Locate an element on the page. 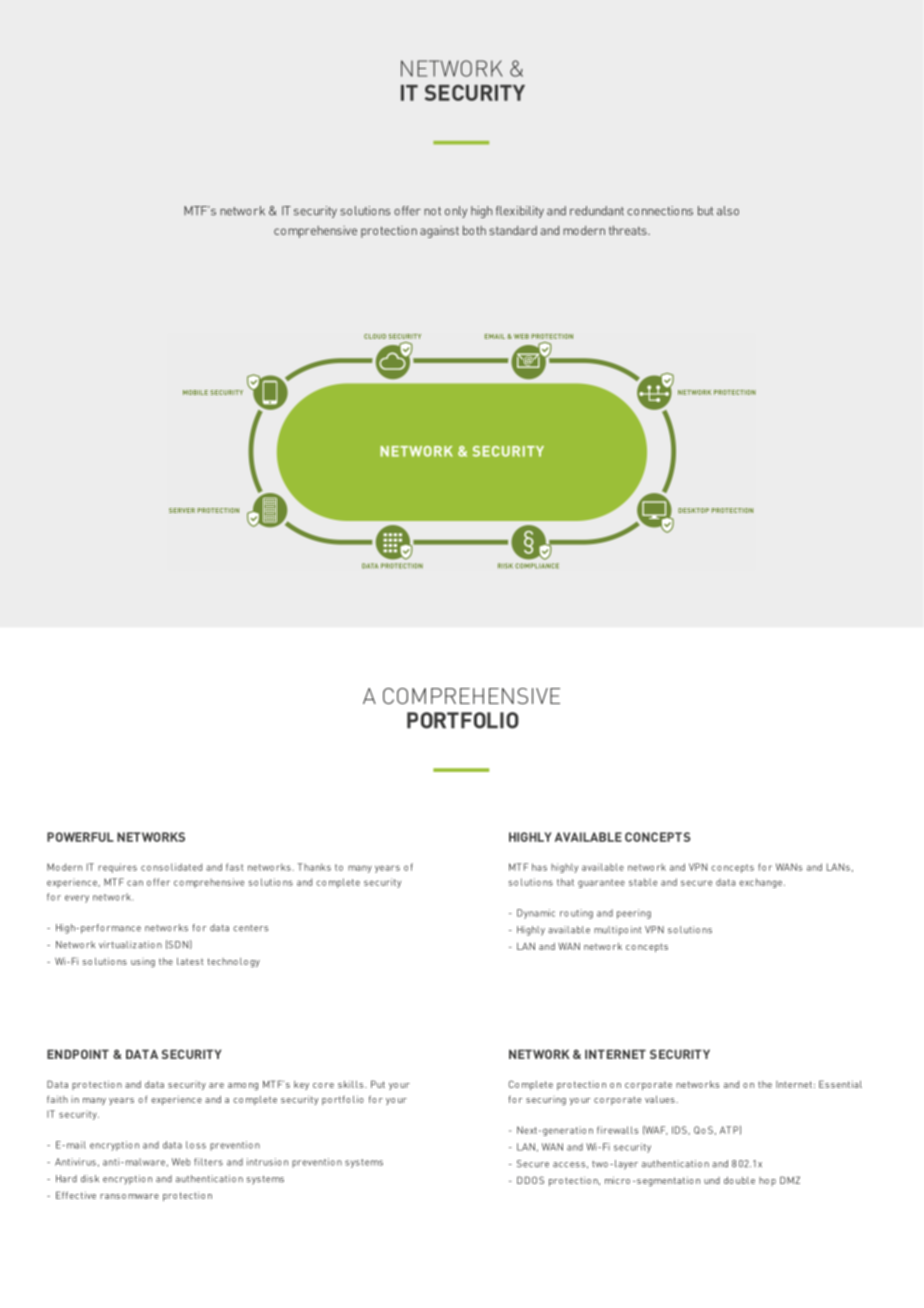 This image has width=924, height=1308. against is located at coordinates (439, 232).
